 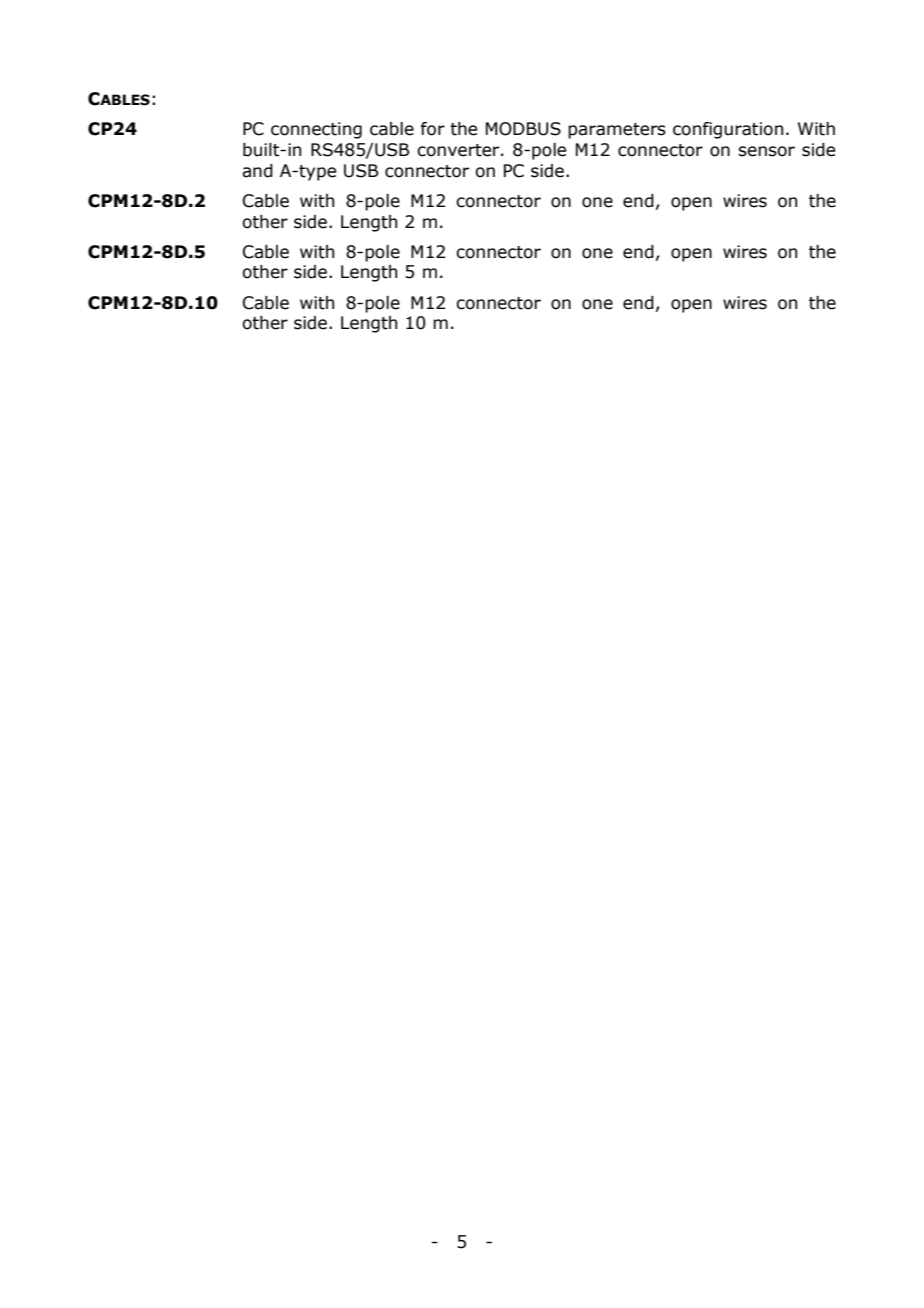 What do you see at coordinates (523, 129) in the screenshot?
I see `MODBUS` at bounding box center [523, 129].
